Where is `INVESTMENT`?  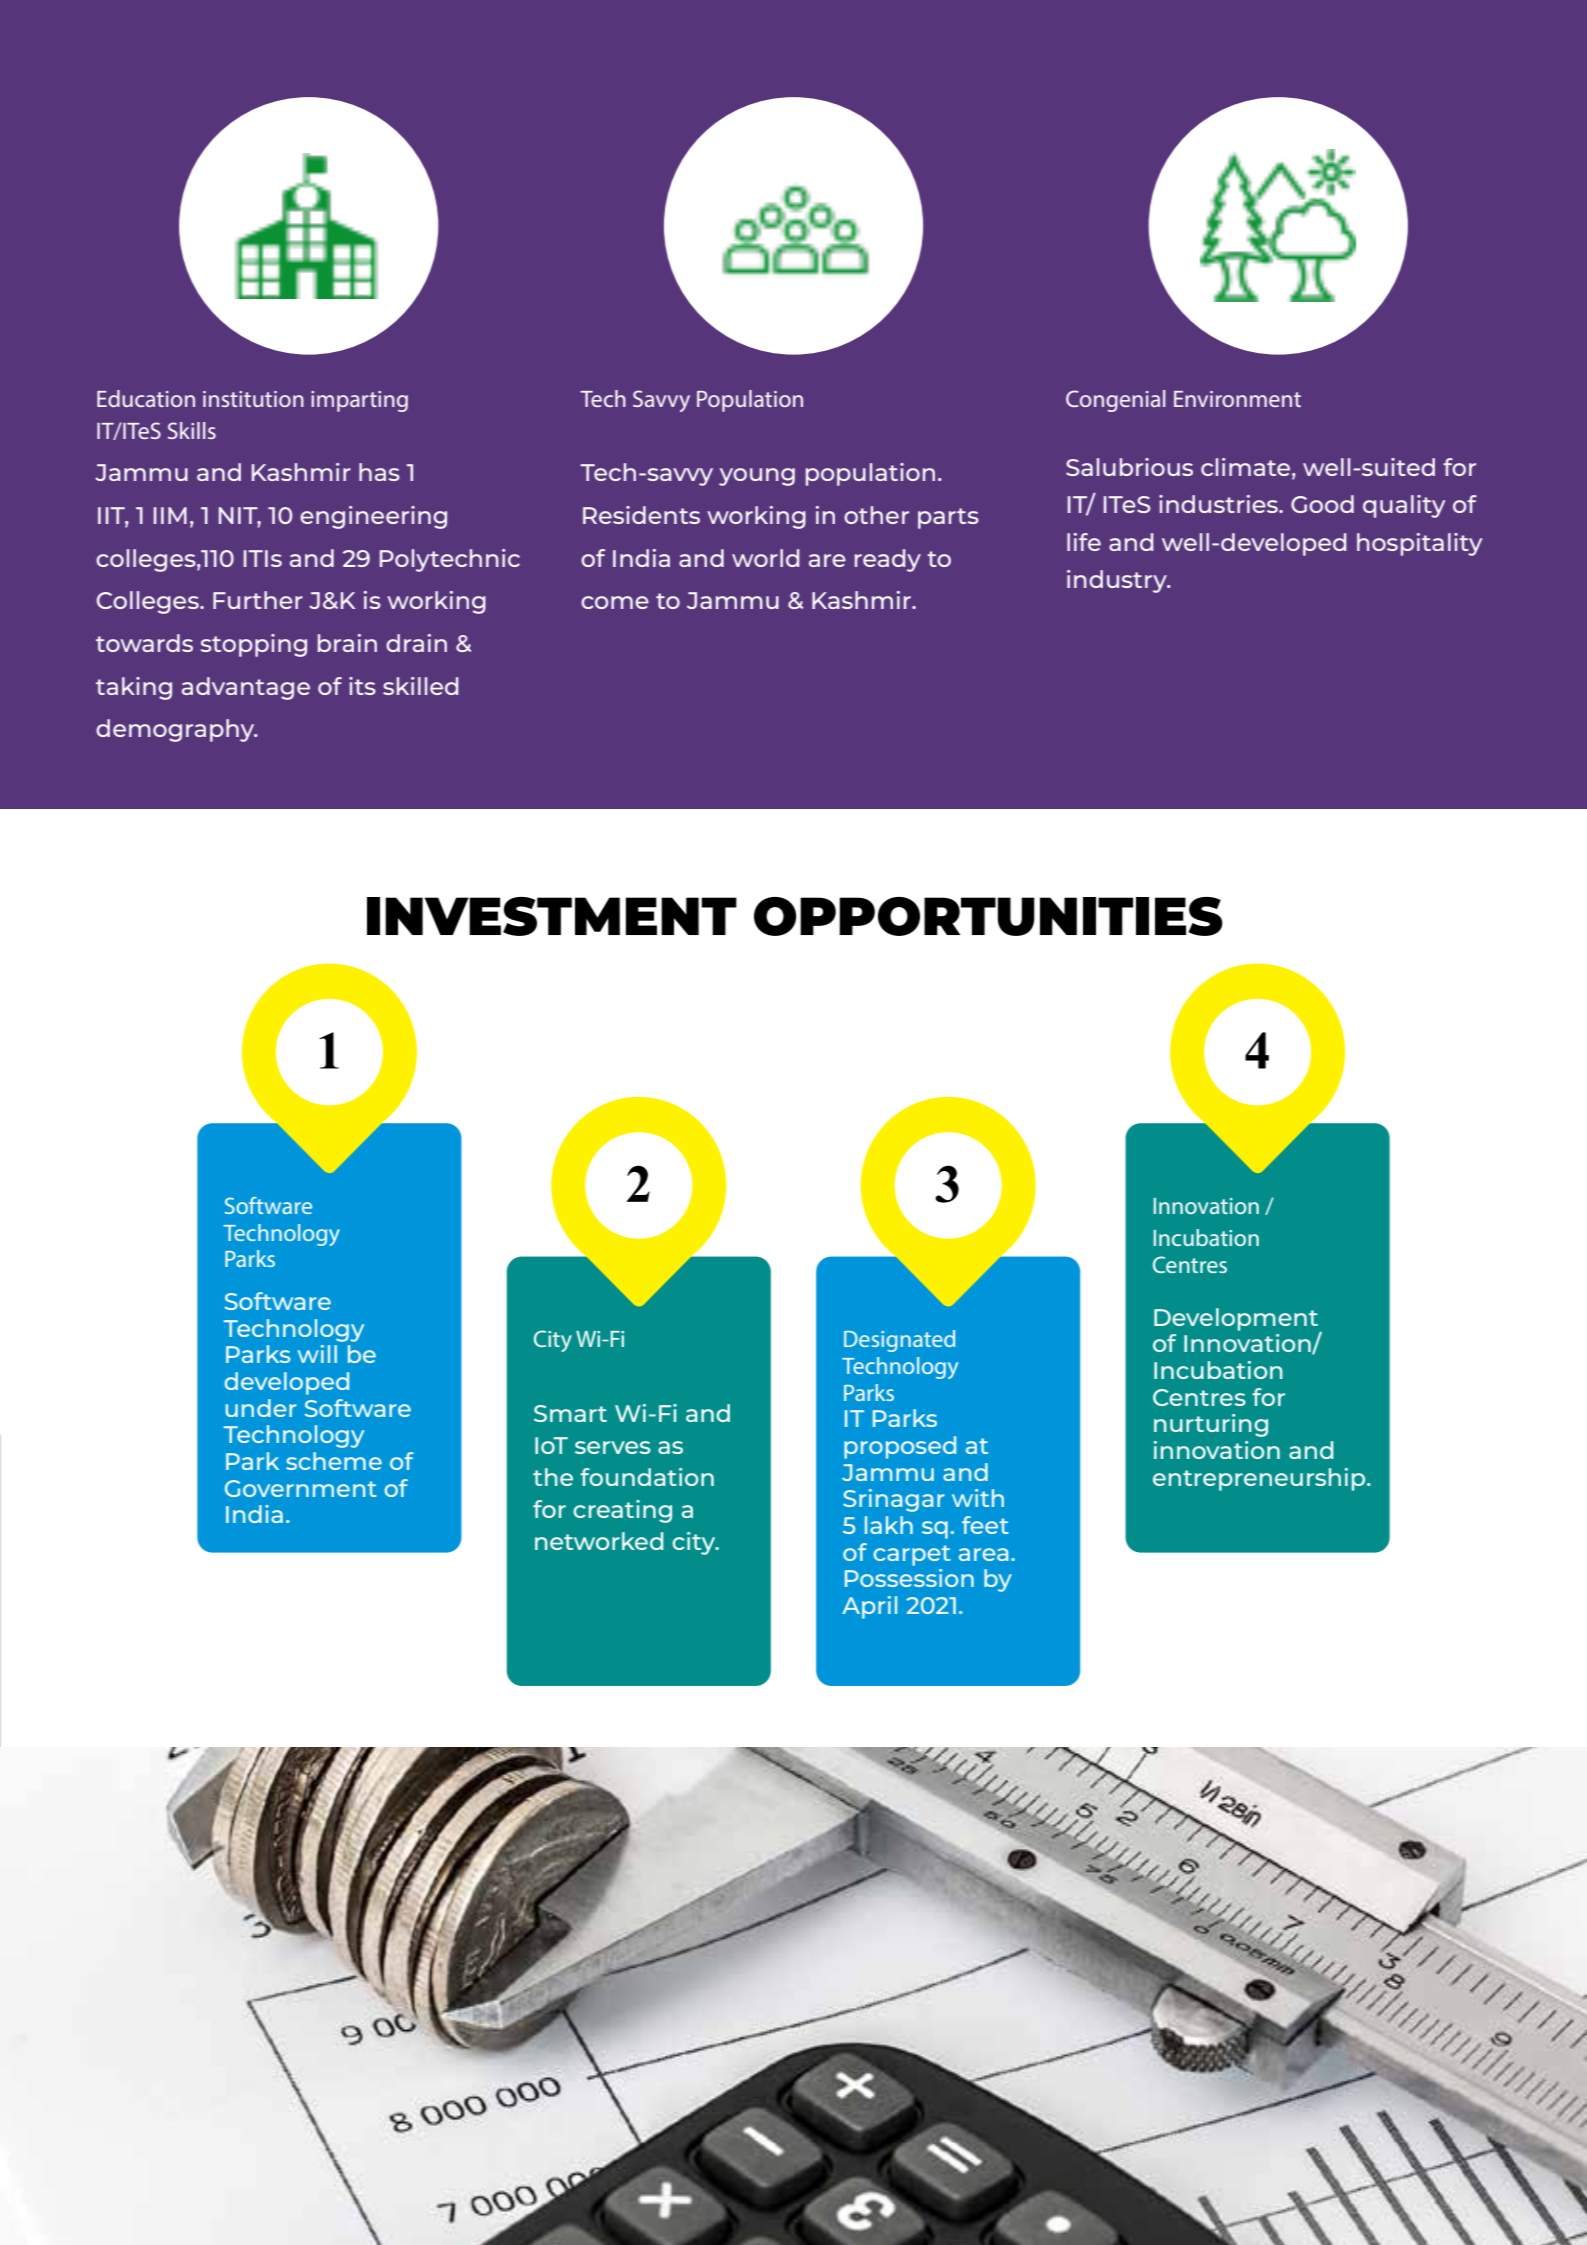 INVESTMENT is located at coordinates (552, 916).
